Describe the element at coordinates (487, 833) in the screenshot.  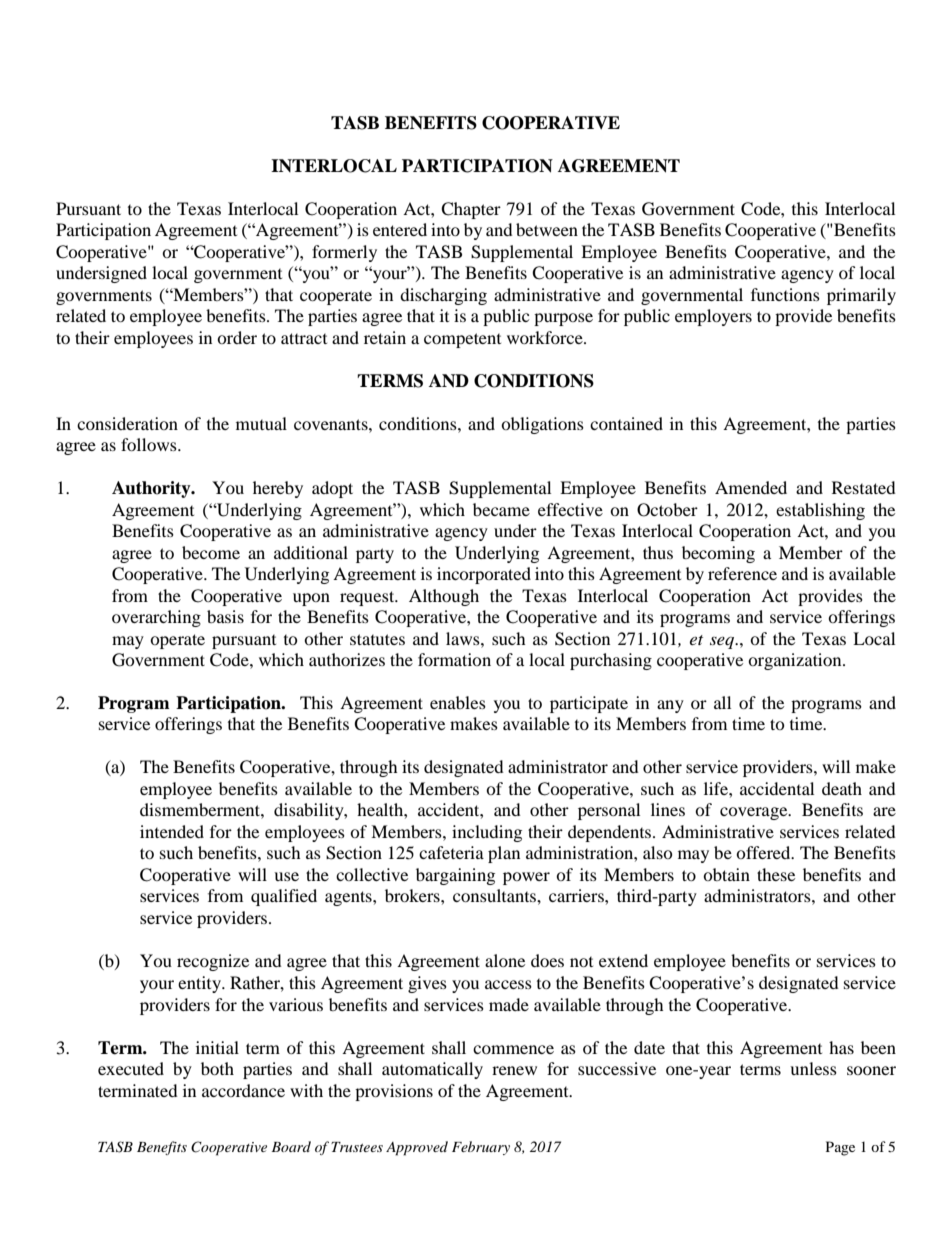
I see `including` at that location.
